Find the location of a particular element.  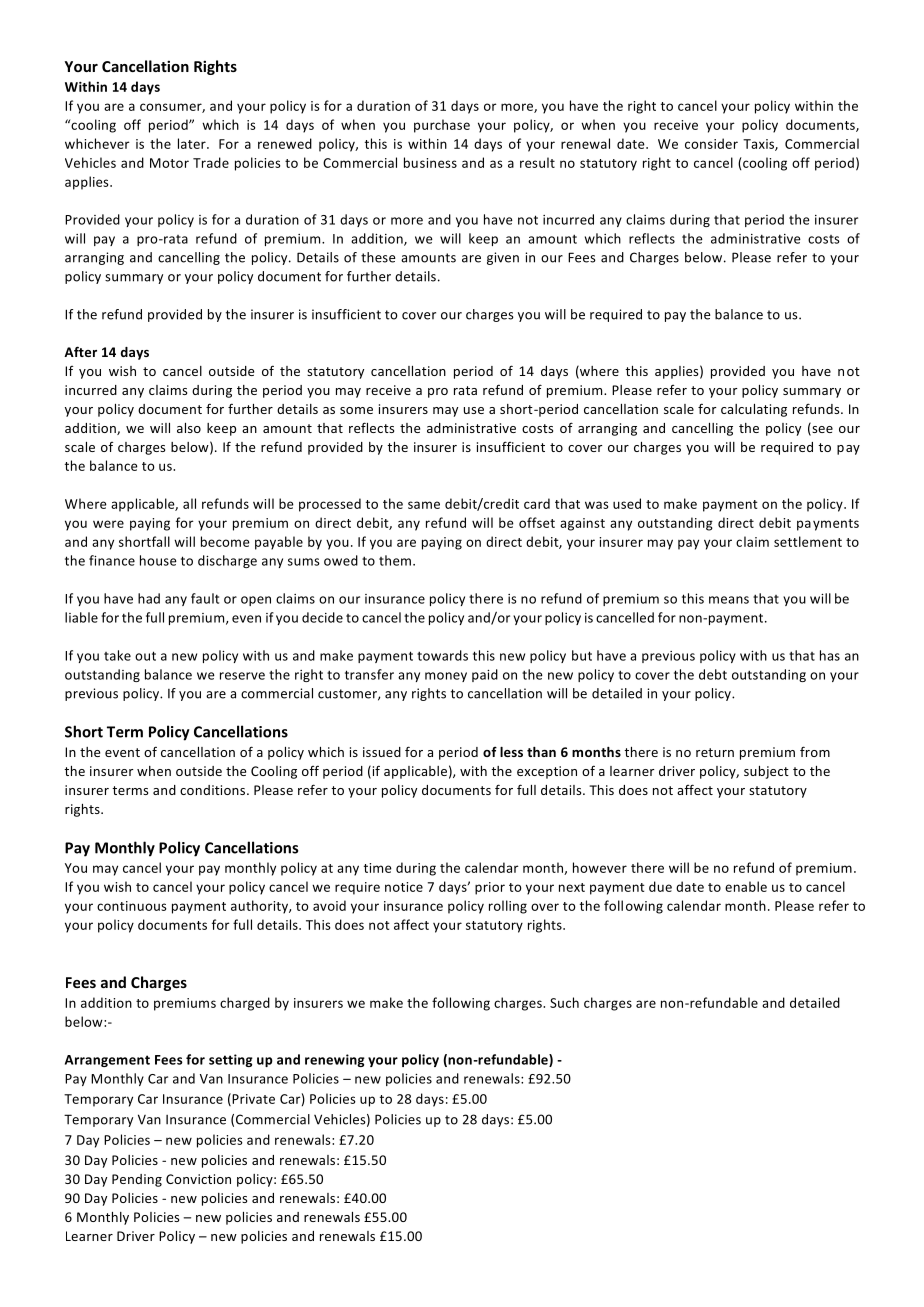

business is located at coordinates (430, 162).
